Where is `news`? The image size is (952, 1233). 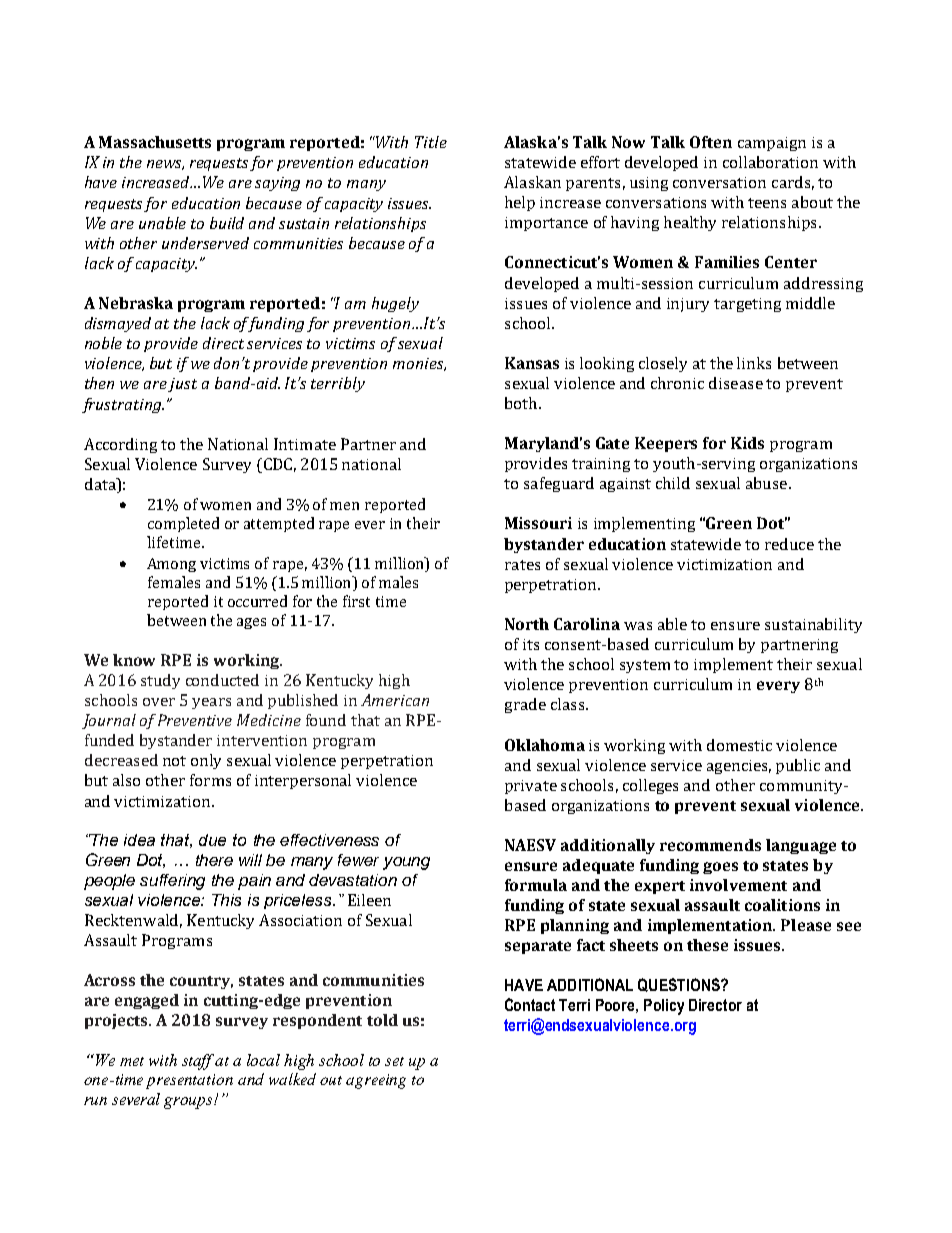 news is located at coordinates (165, 165).
